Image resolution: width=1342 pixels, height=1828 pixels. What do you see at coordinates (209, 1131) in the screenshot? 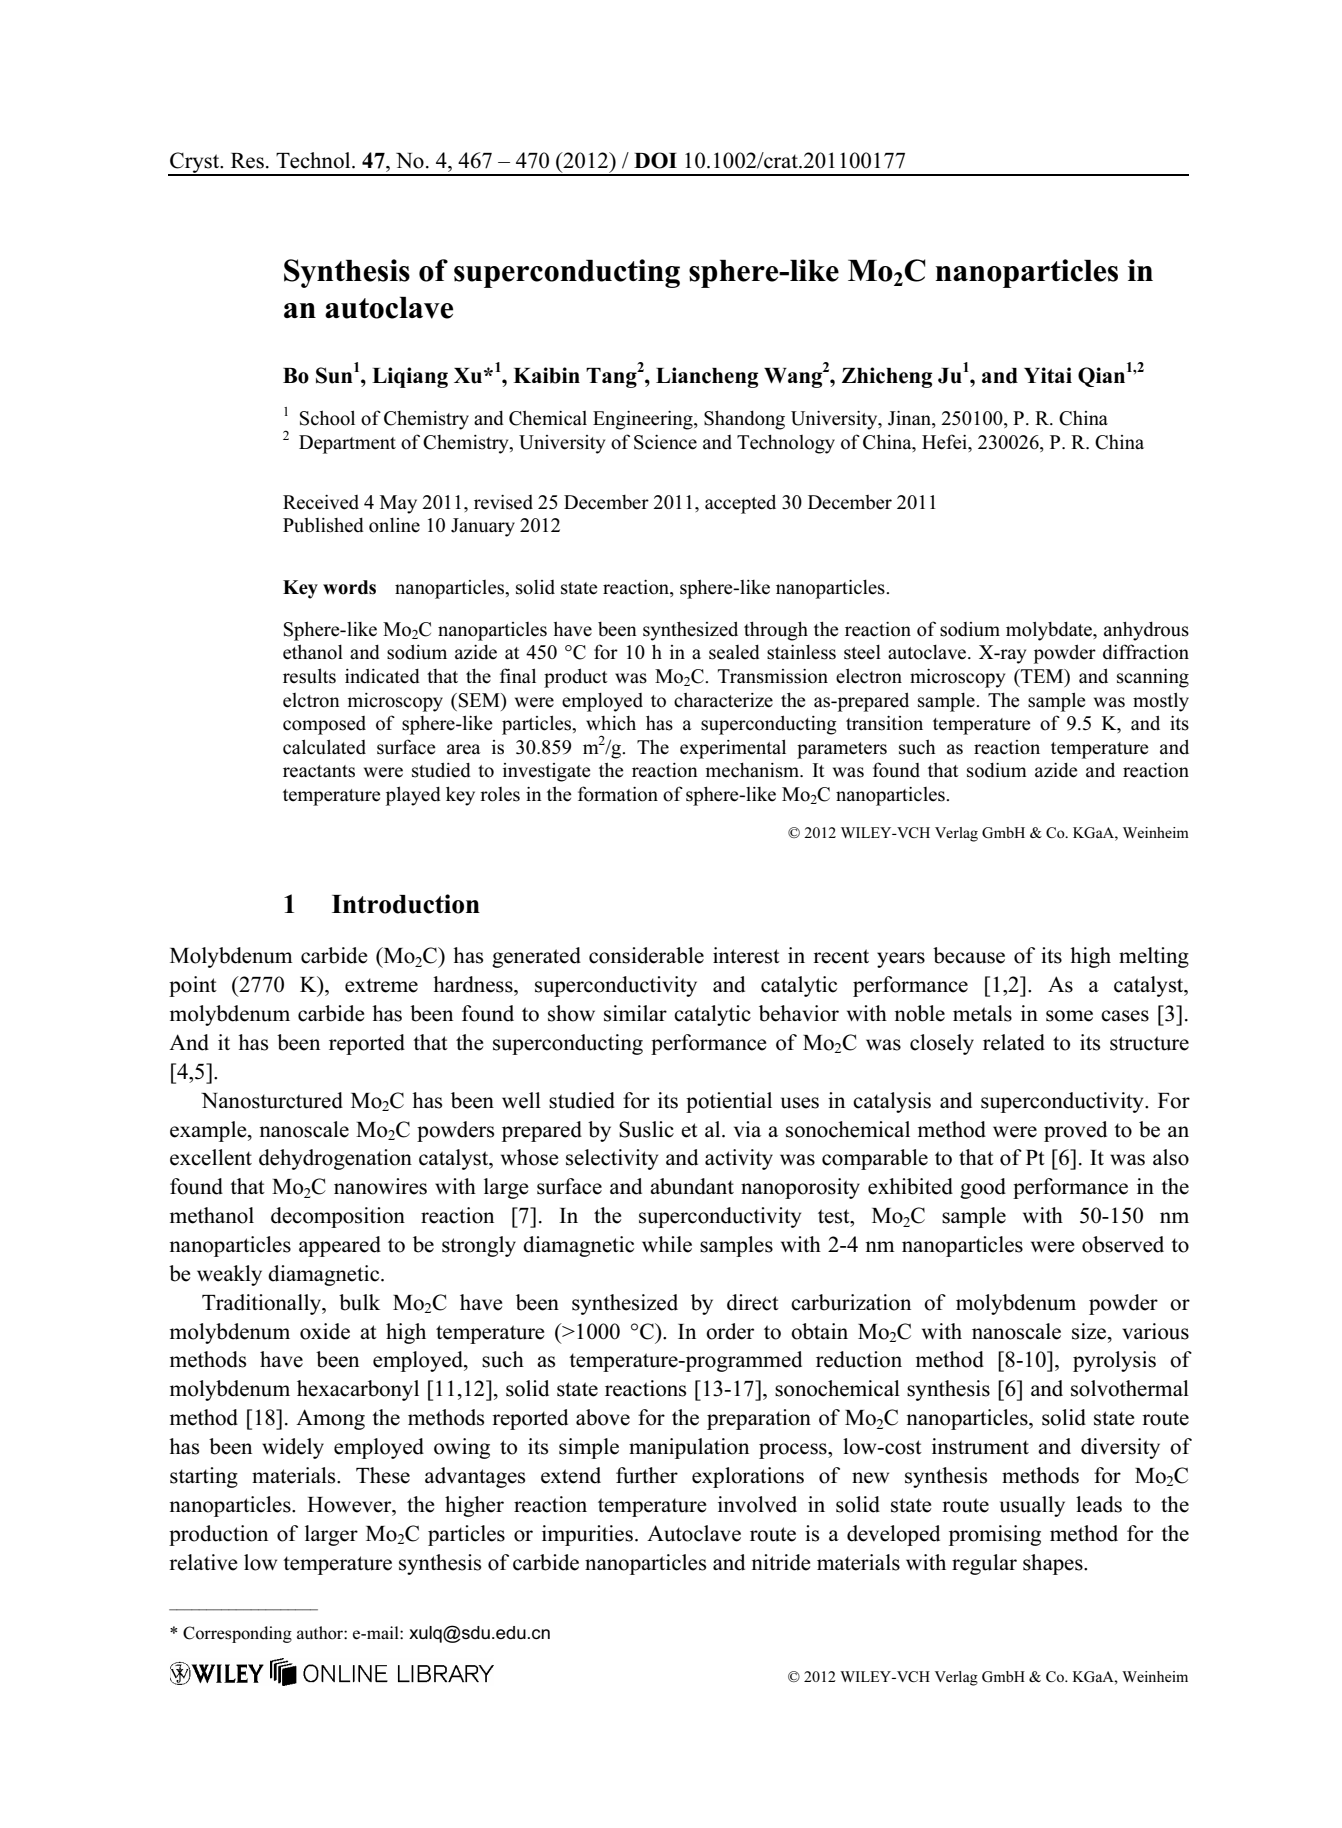
I see `example` at bounding box center [209, 1131].
